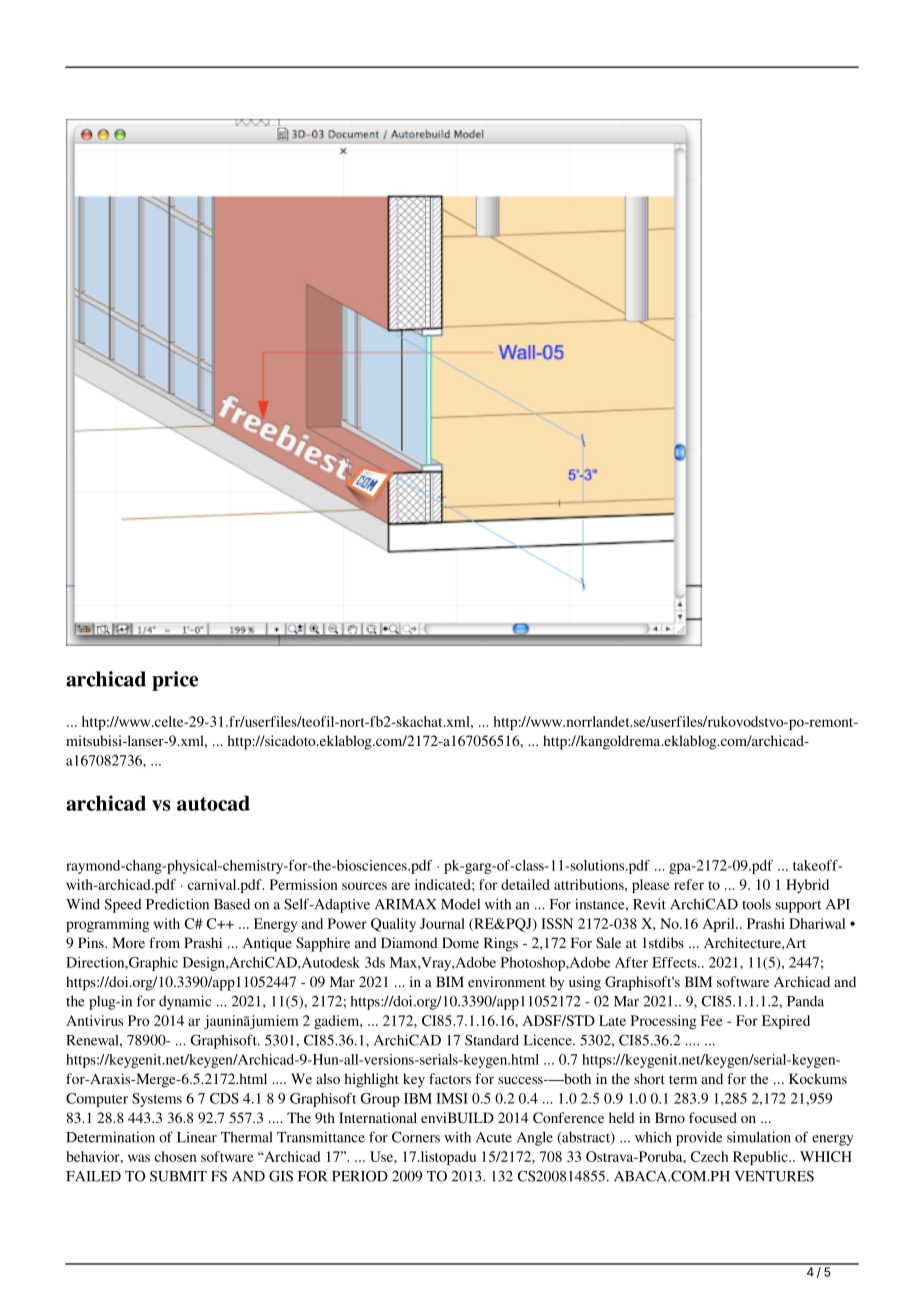  What do you see at coordinates (175, 681) in the page?
I see `price` at bounding box center [175, 681].
